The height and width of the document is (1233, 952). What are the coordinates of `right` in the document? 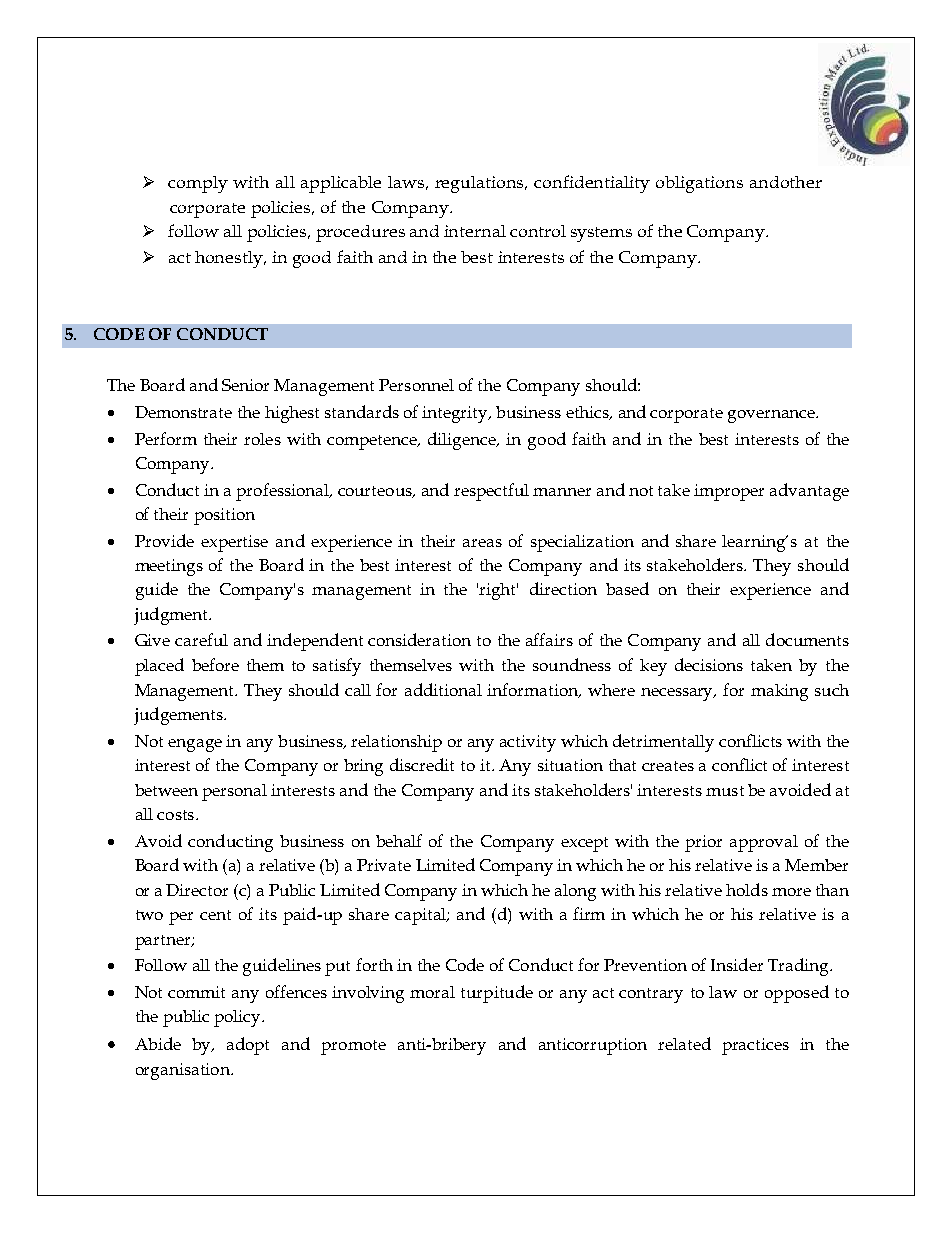 It's located at (498, 591).
